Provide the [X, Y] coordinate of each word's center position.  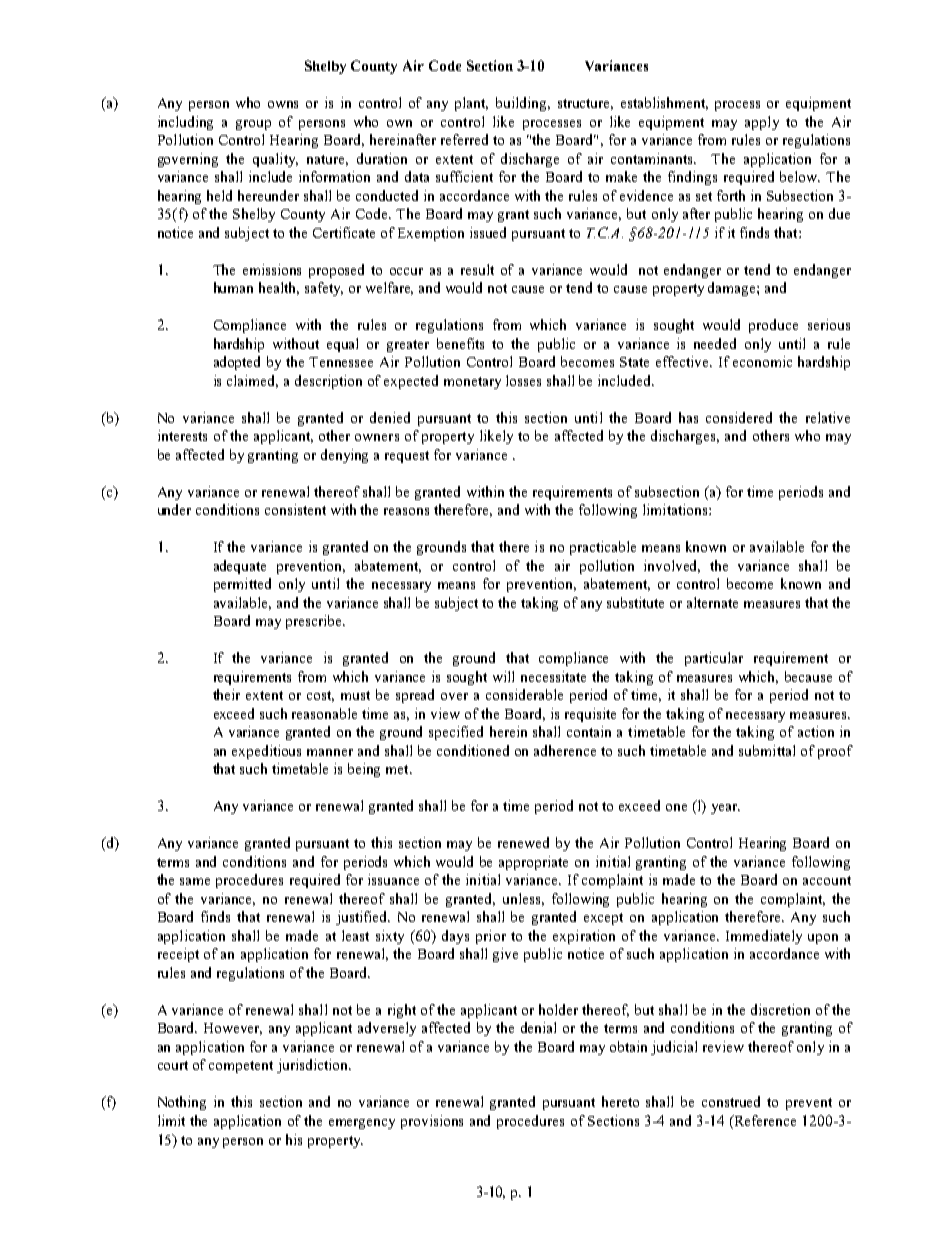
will [503, 676]
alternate [712, 602]
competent [241, 1067]
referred [464, 139]
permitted [242, 585]
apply [762, 123]
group [253, 125]
